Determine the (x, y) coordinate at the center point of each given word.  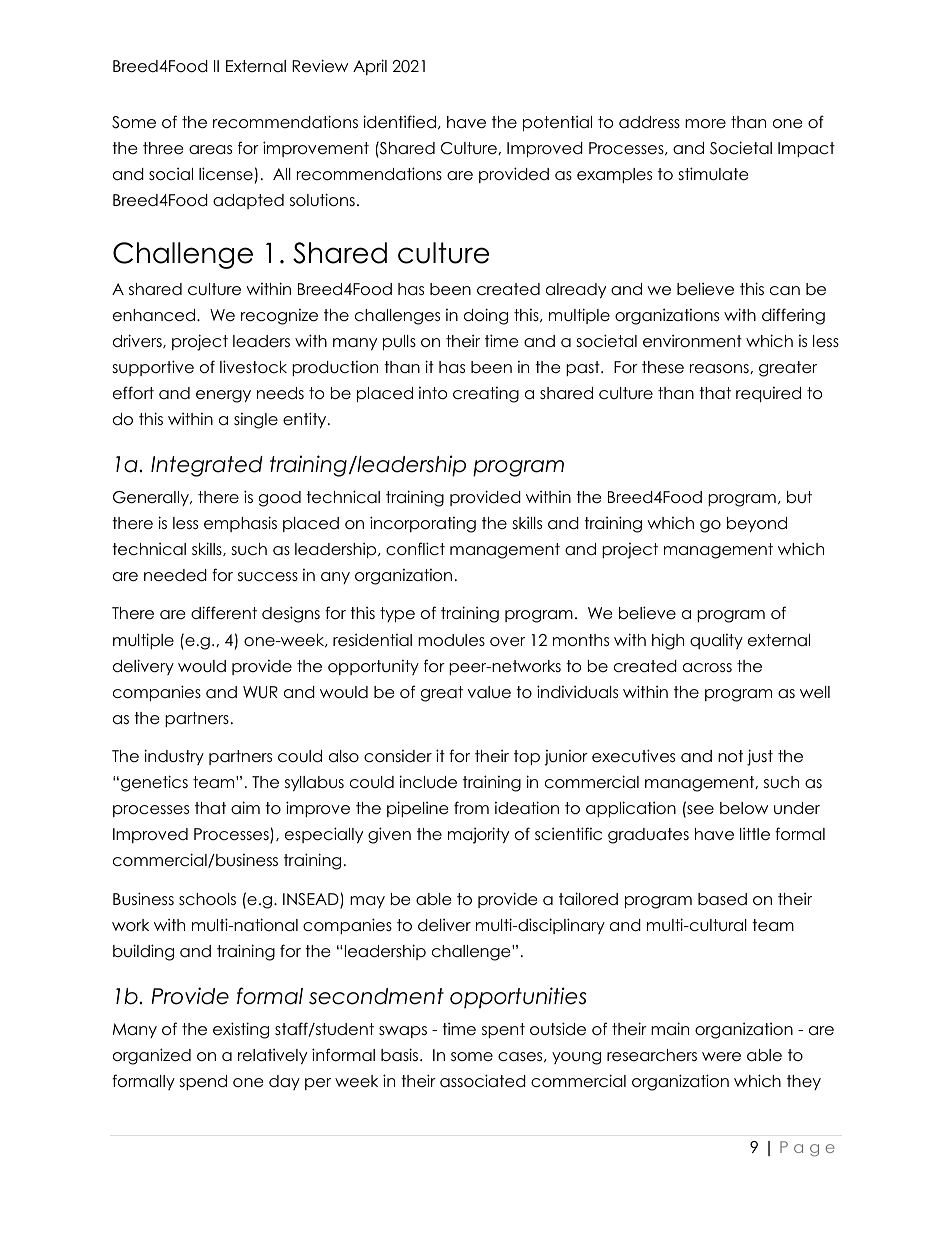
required (768, 394)
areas (210, 150)
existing (241, 1030)
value (489, 692)
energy (223, 396)
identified (399, 122)
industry (174, 757)
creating (486, 395)
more (705, 124)
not (730, 756)
